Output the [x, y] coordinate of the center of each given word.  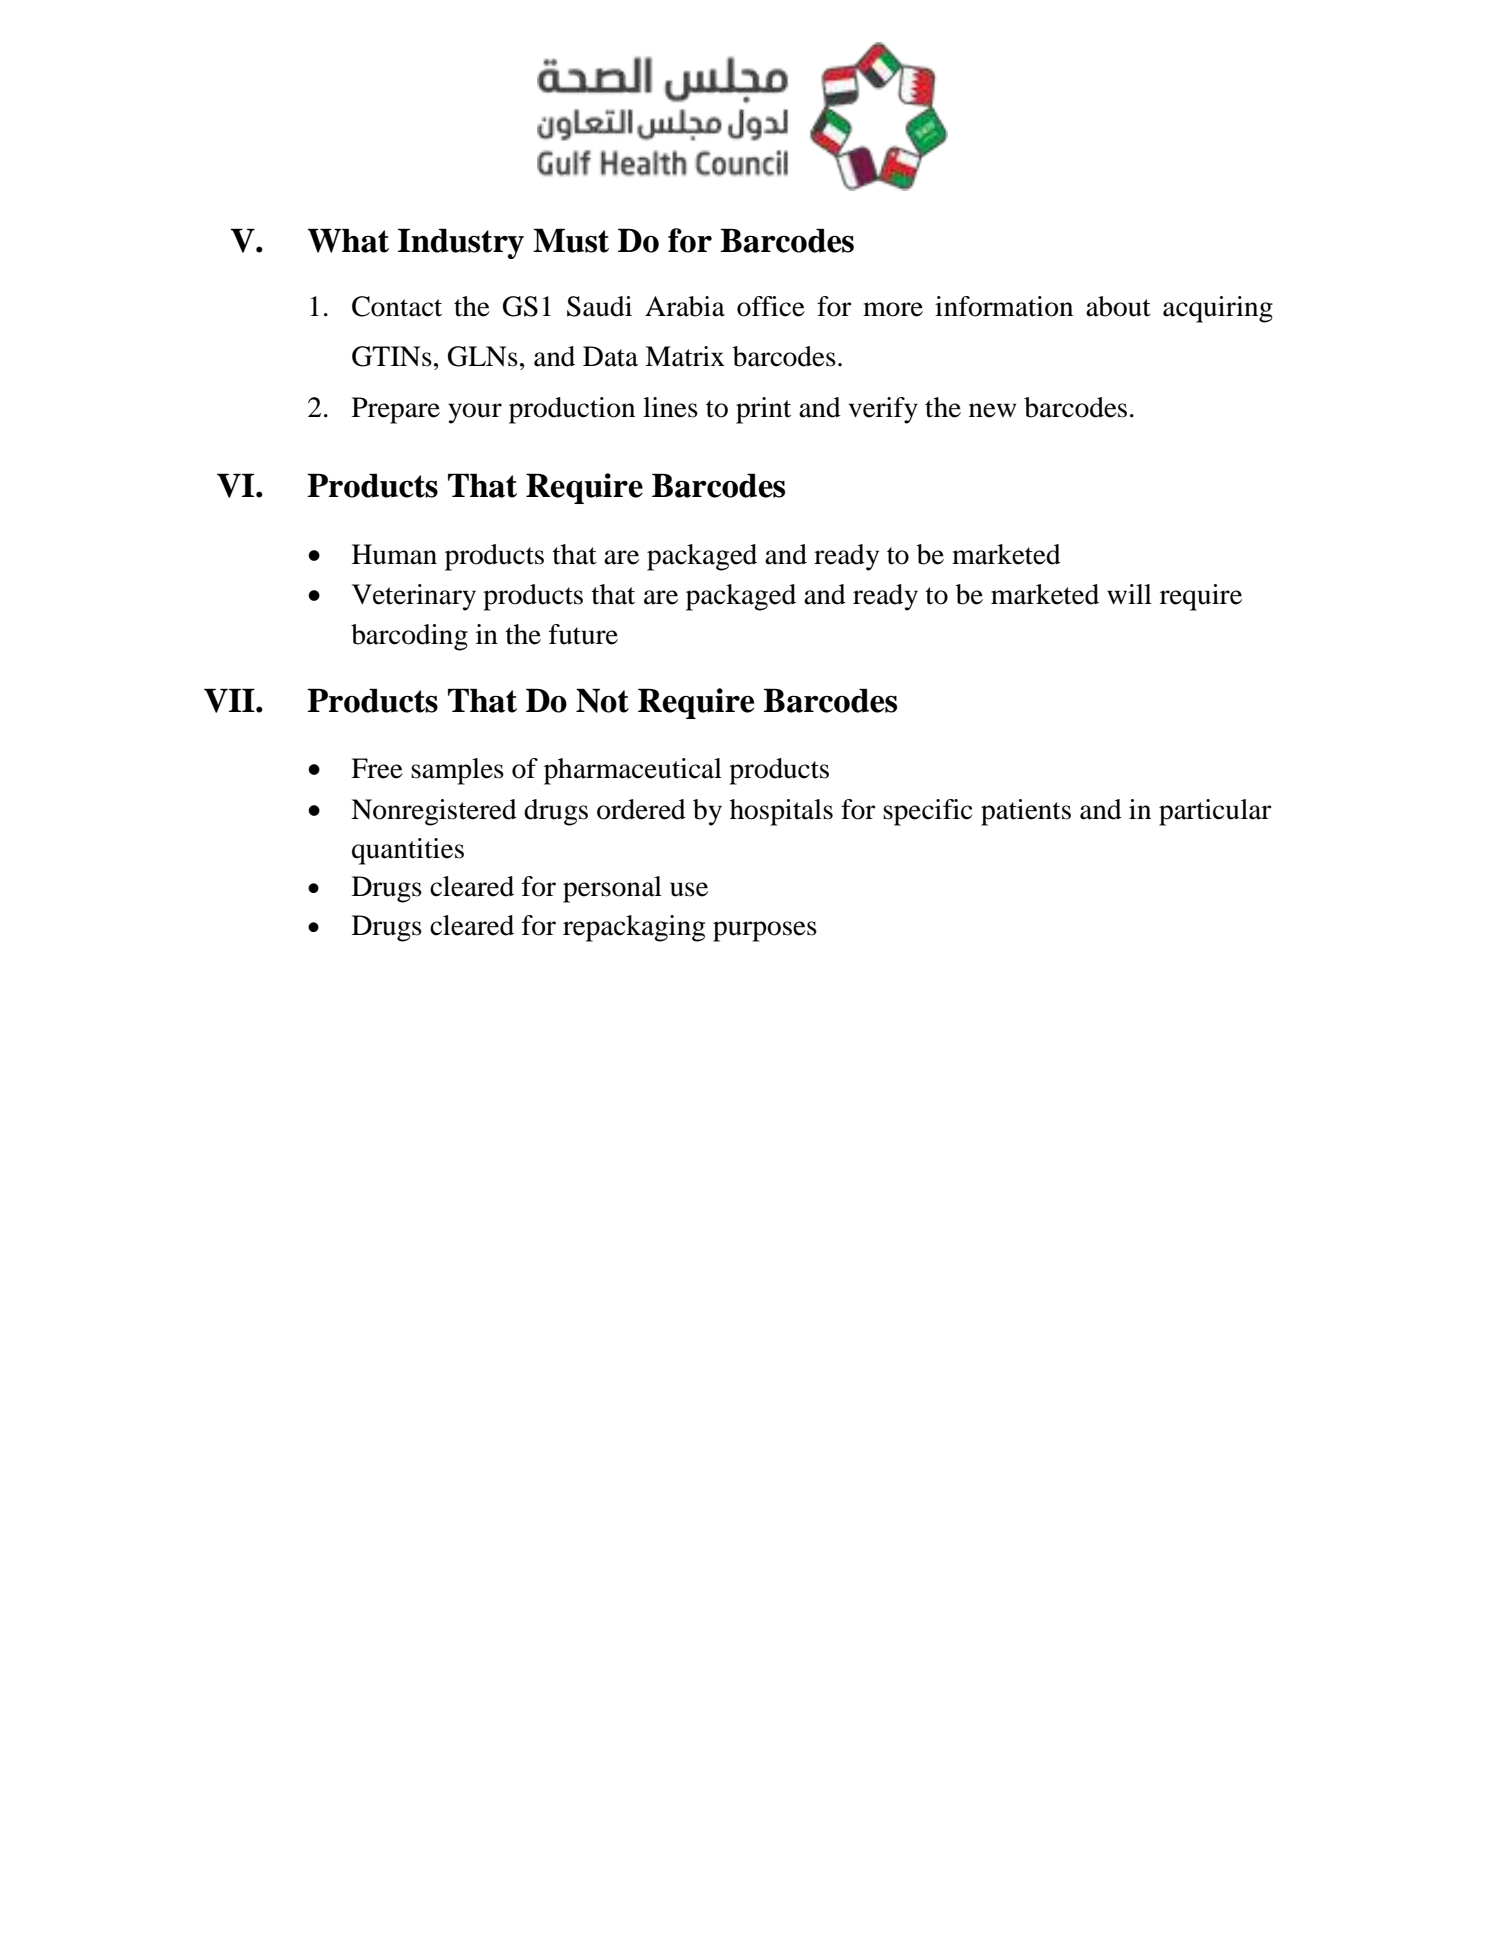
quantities [408, 851]
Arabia [685, 306]
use [689, 889]
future [583, 634]
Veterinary [414, 597]
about [1118, 306]
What [348, 240]
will [1129, 594]
